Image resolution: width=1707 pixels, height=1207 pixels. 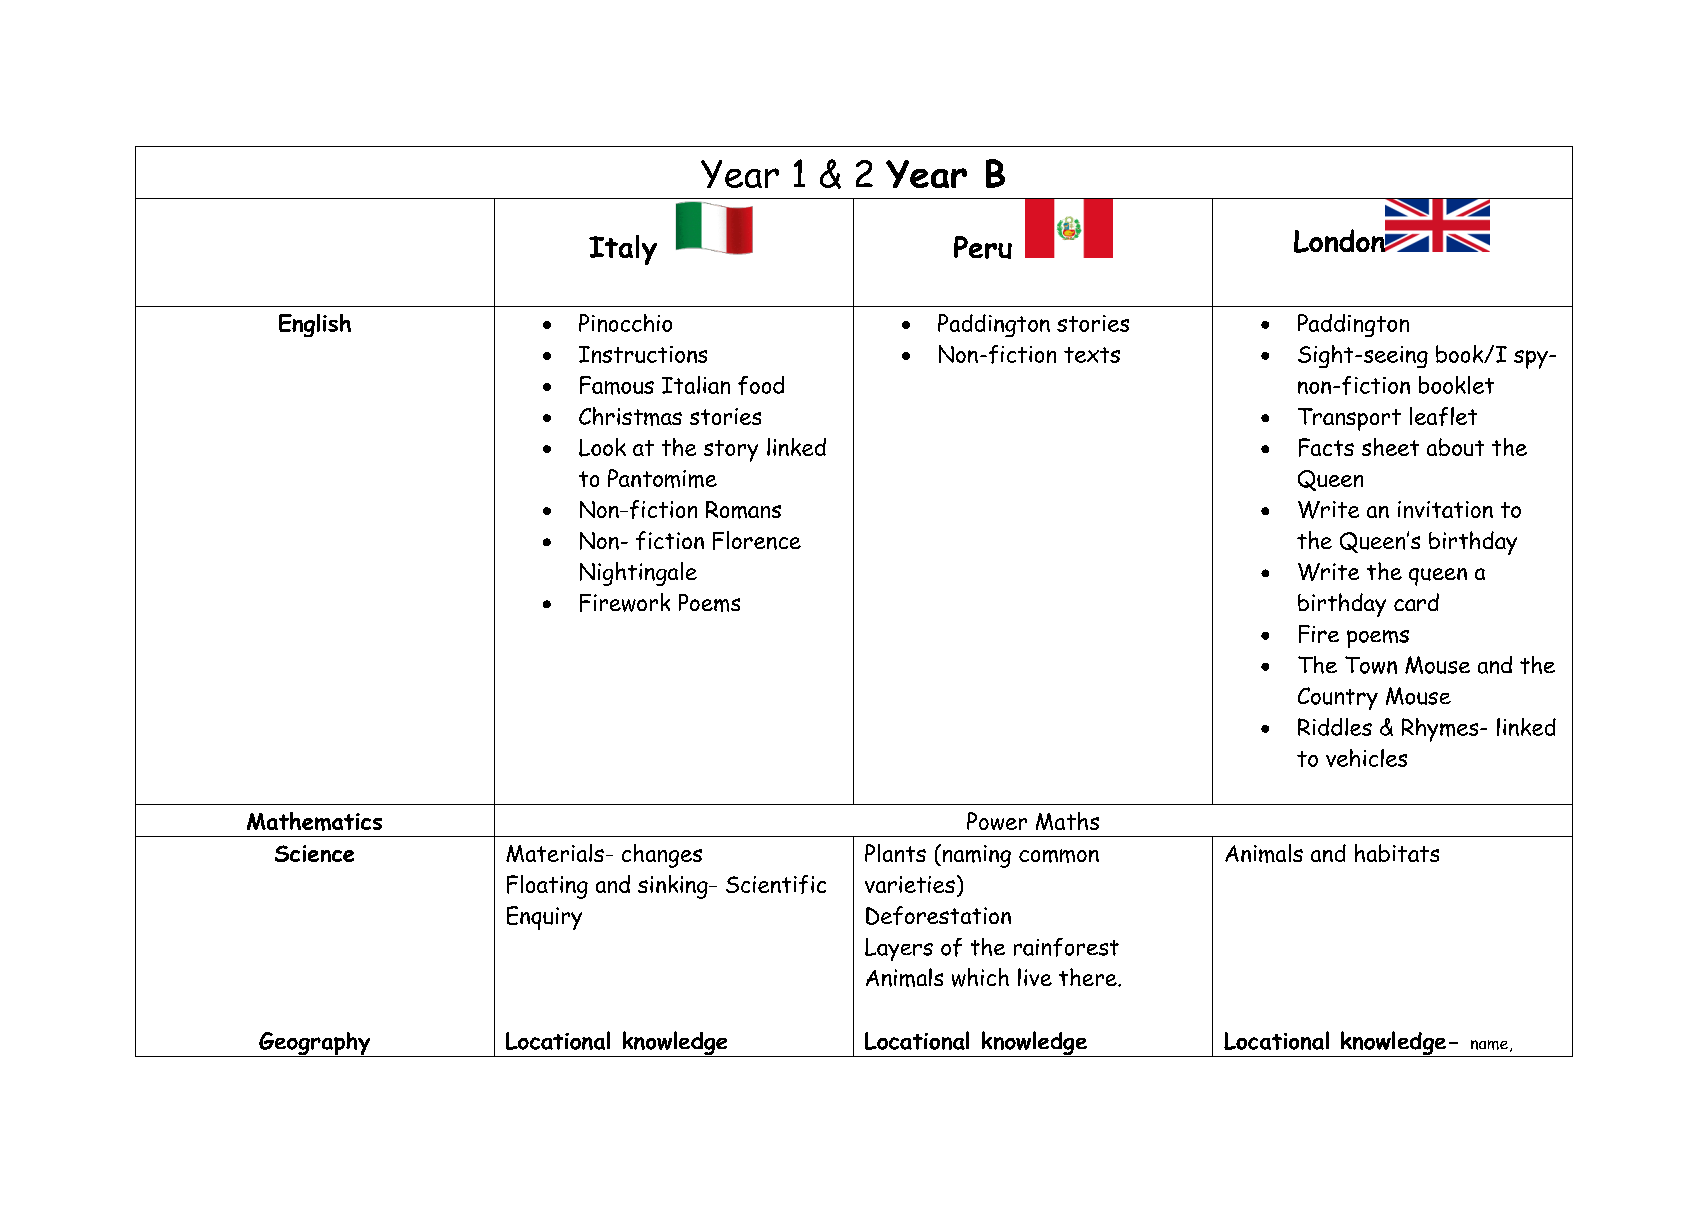 I want to click on Mathematics, so click(x=314, y=821).
